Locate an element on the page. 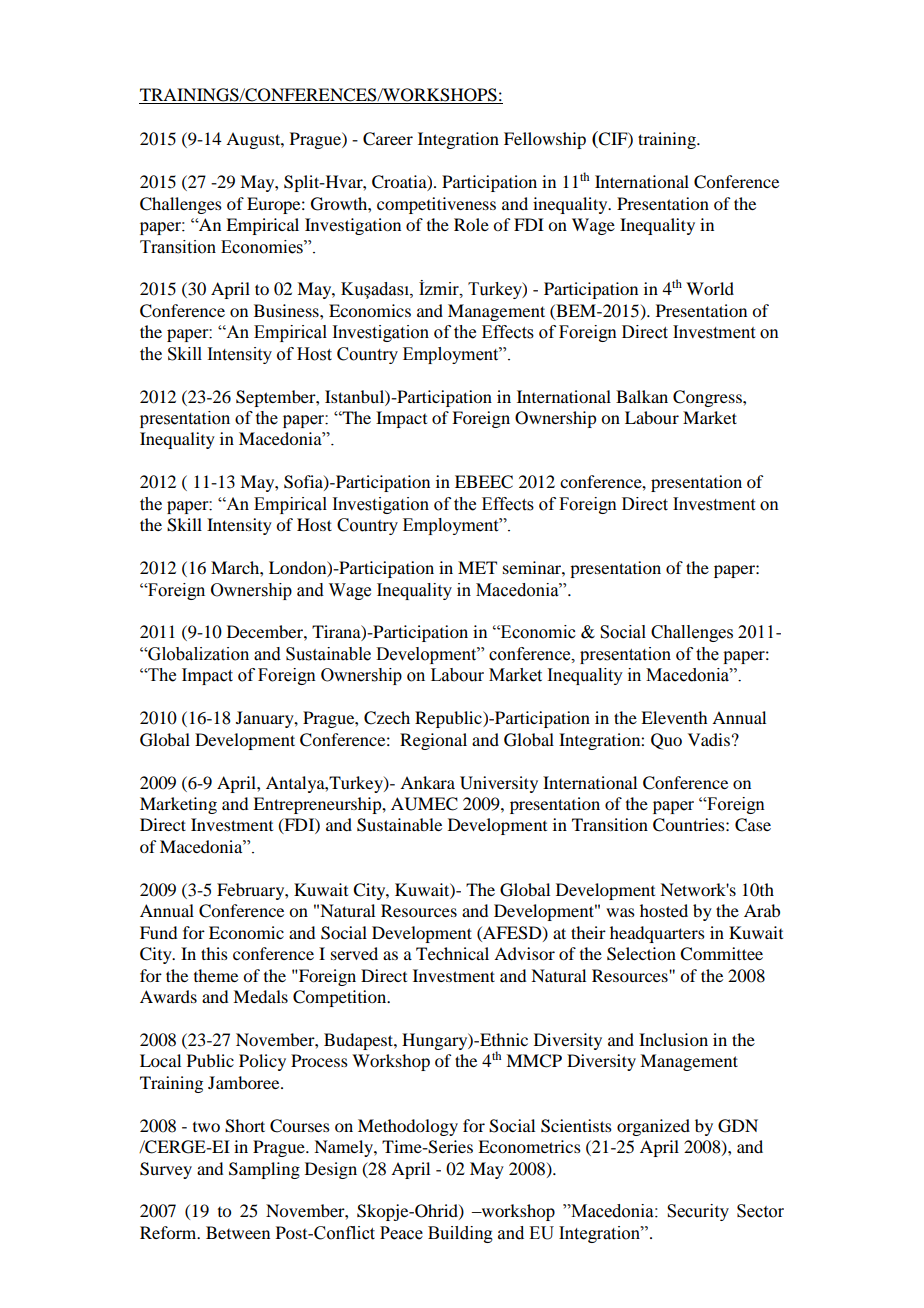 The image size is (924, 1308). World is located at coordinates (710, 288).
